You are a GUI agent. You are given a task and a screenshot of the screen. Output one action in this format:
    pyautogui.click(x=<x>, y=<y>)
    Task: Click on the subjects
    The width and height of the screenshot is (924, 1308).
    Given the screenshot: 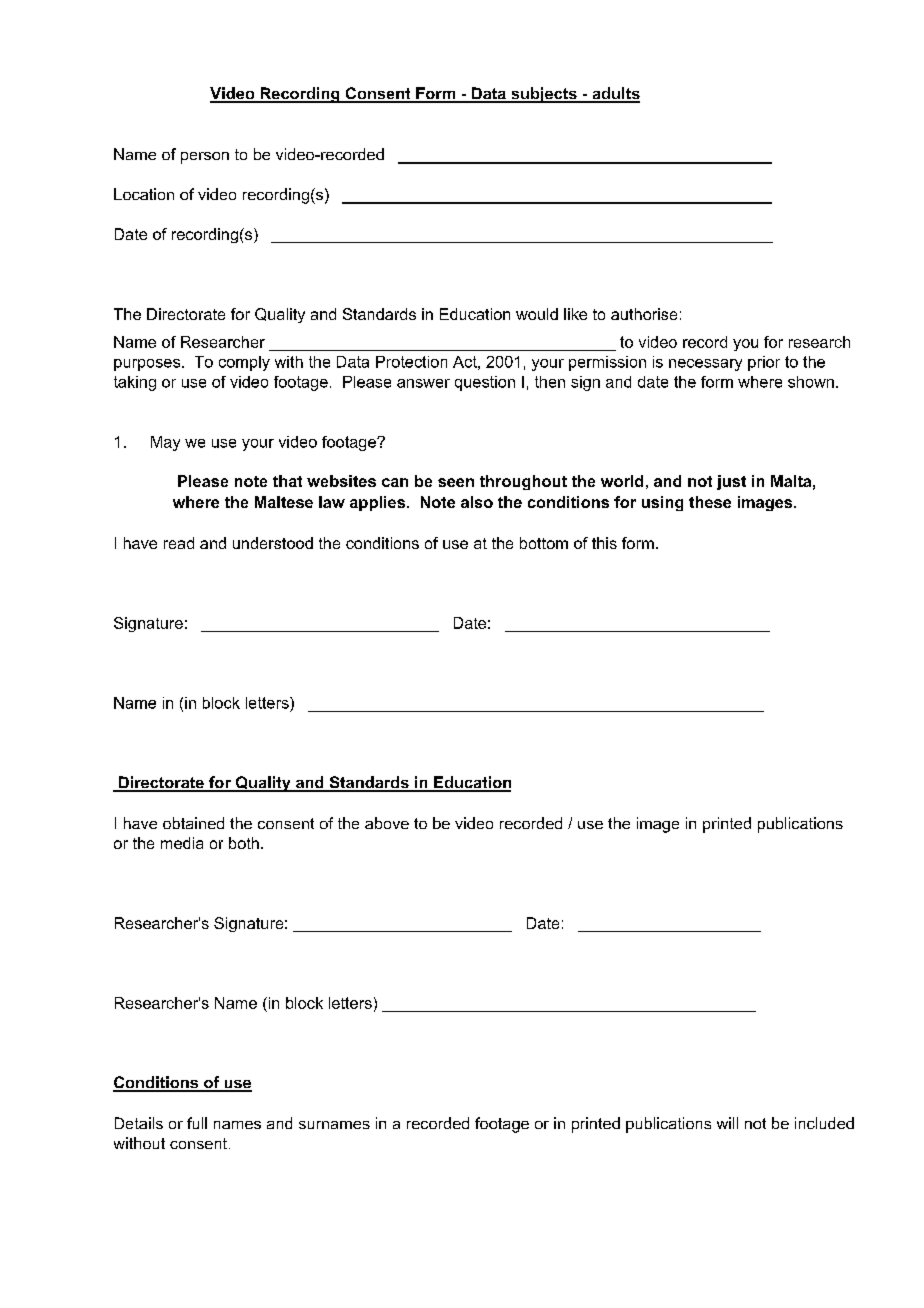 What is the action you would take?
    pyautogui.click(x=544, y=95)
